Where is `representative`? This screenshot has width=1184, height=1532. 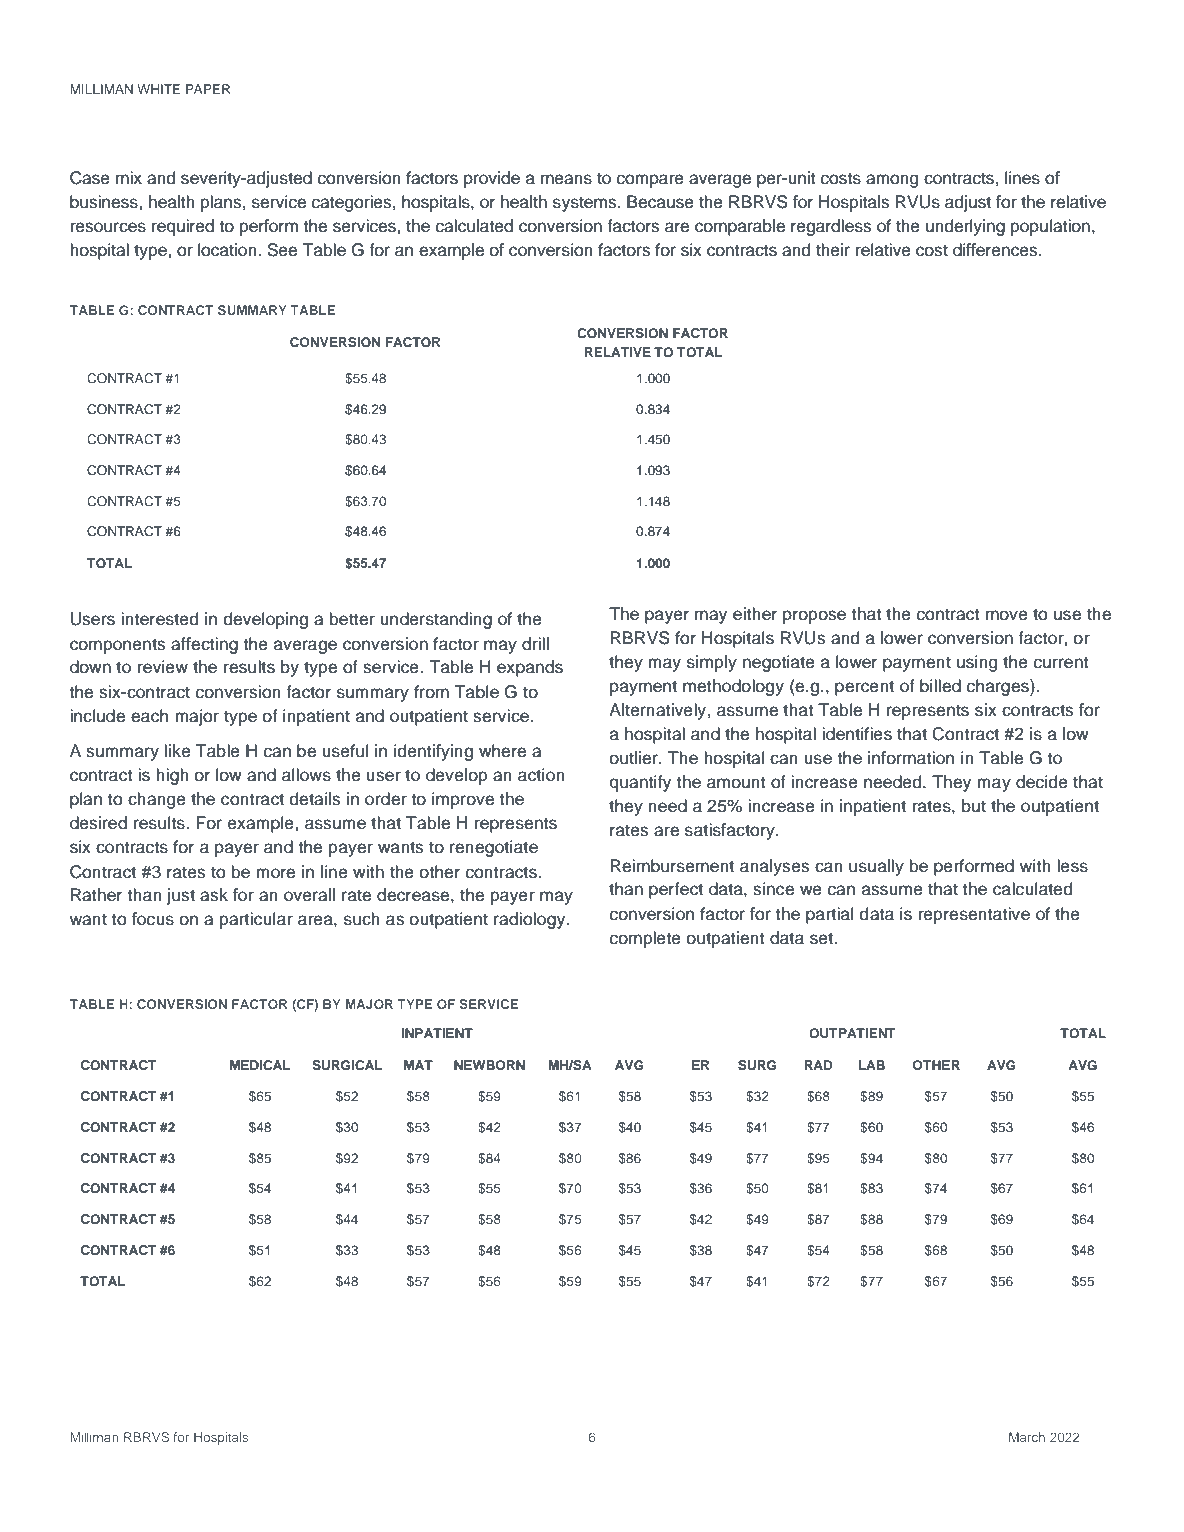
representative is located at coordinates (974, 915).
